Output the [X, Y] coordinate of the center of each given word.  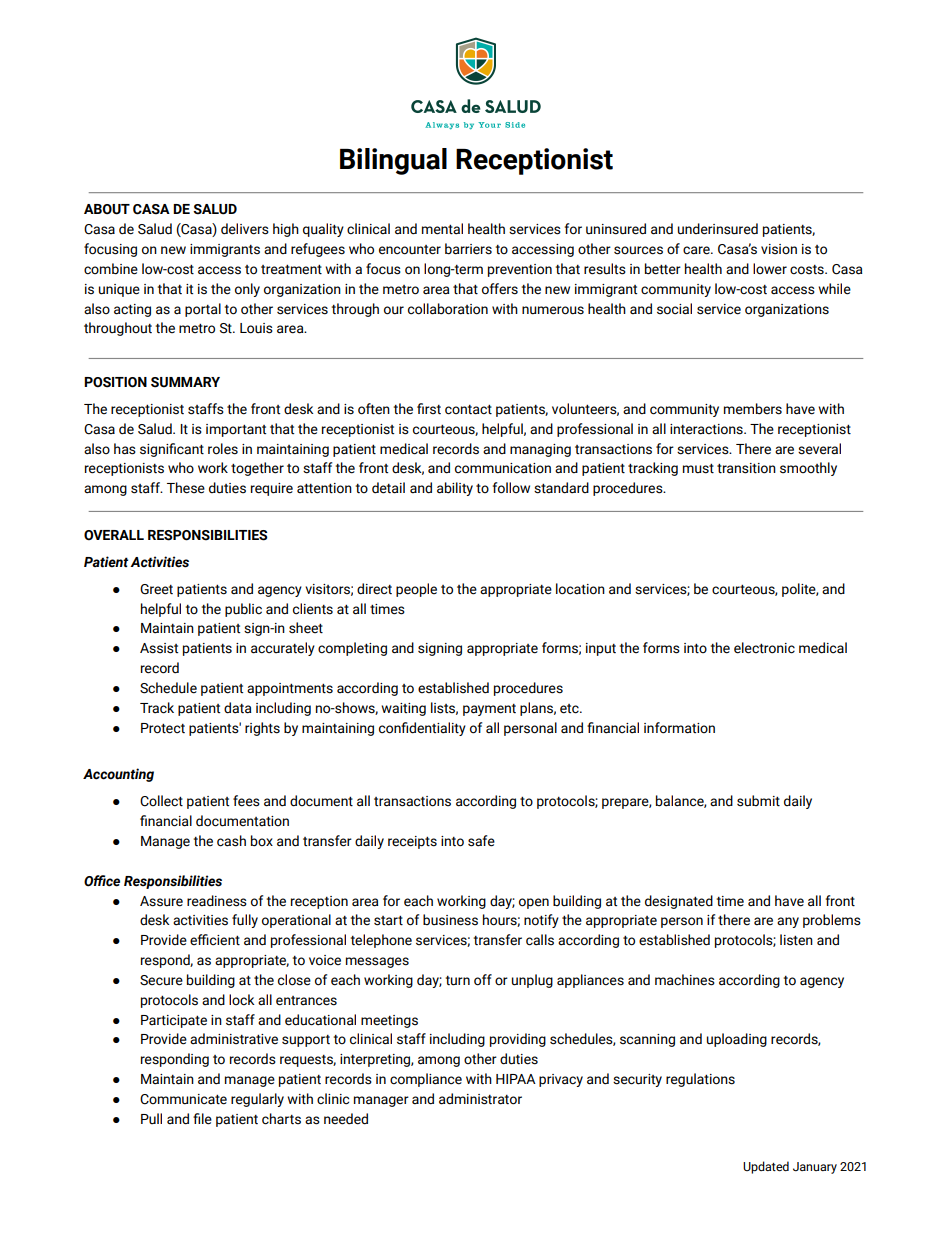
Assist [159, 648]
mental [442, 229]
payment [489, 710]
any [788, 922]
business [450, 920]
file [202, 1119]
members [753, 409]
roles [223, 449]
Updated [766, 1167]
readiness [217, 901]
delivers [245, 229]
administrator [480, 1099]
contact [468, 410]
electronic [764, 648]
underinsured [718, 229]
